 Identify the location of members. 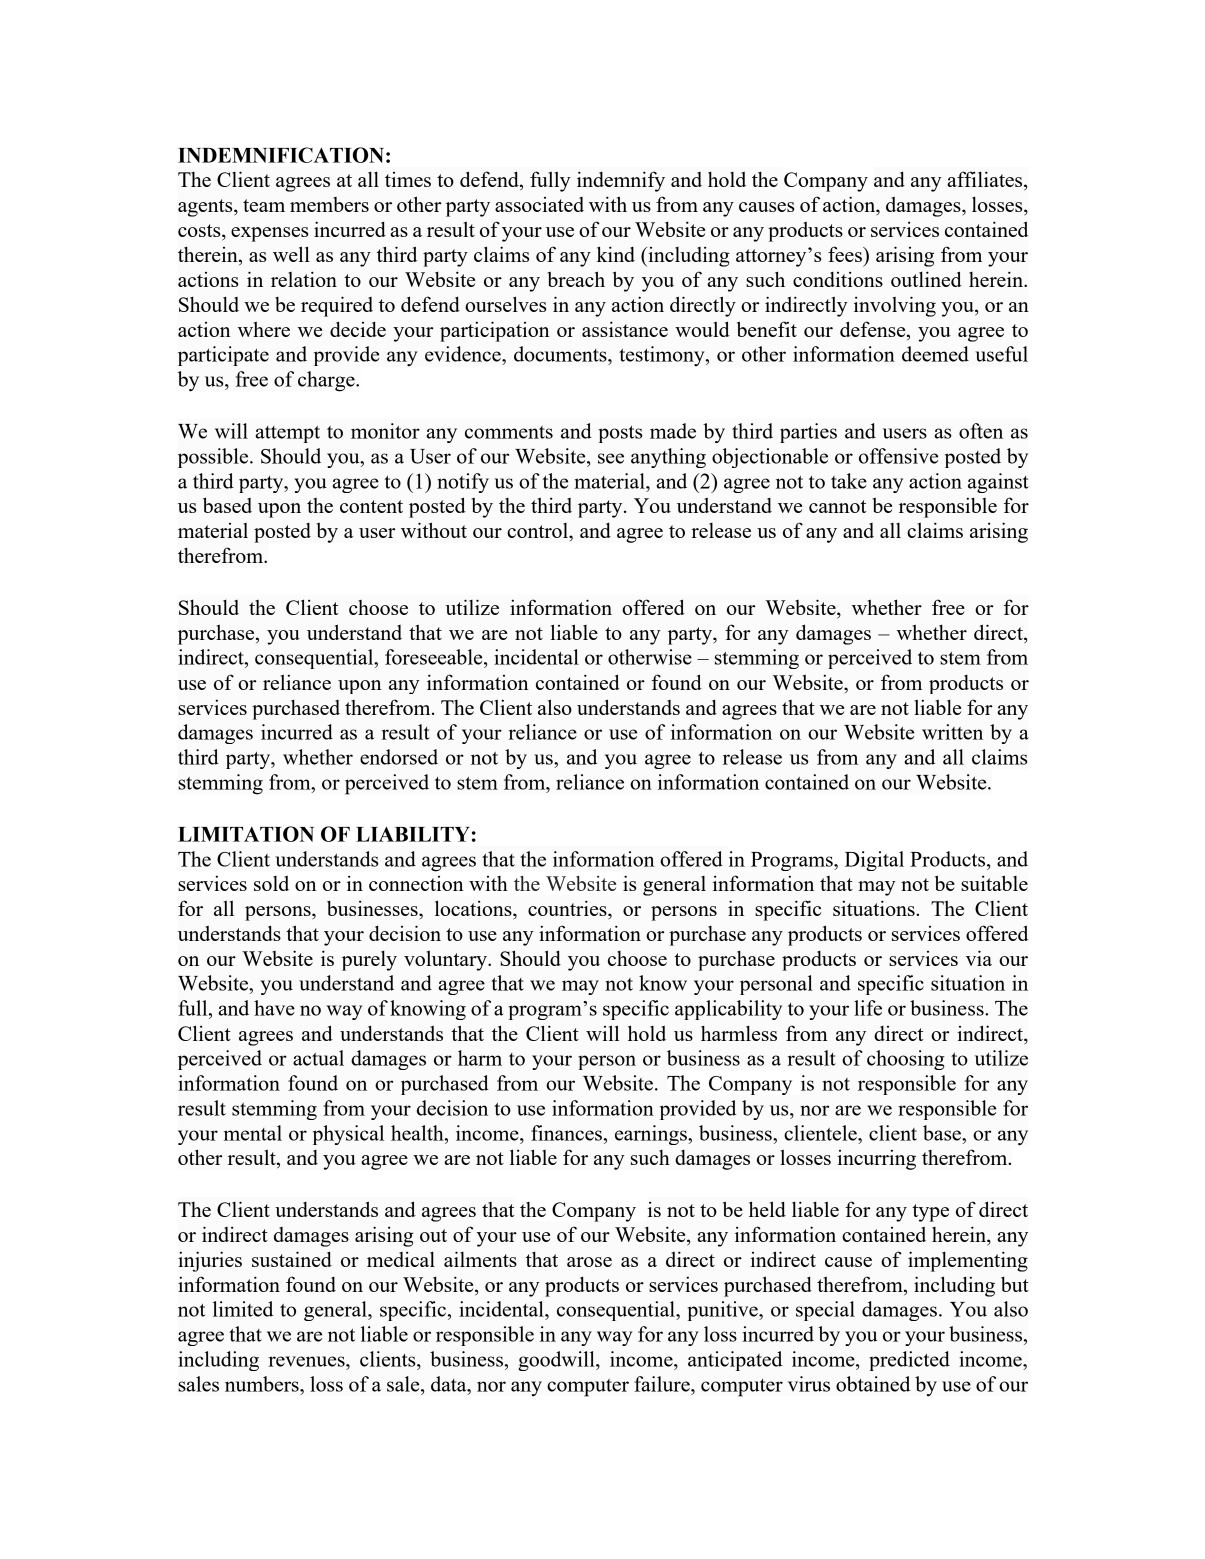
(329, 204).
